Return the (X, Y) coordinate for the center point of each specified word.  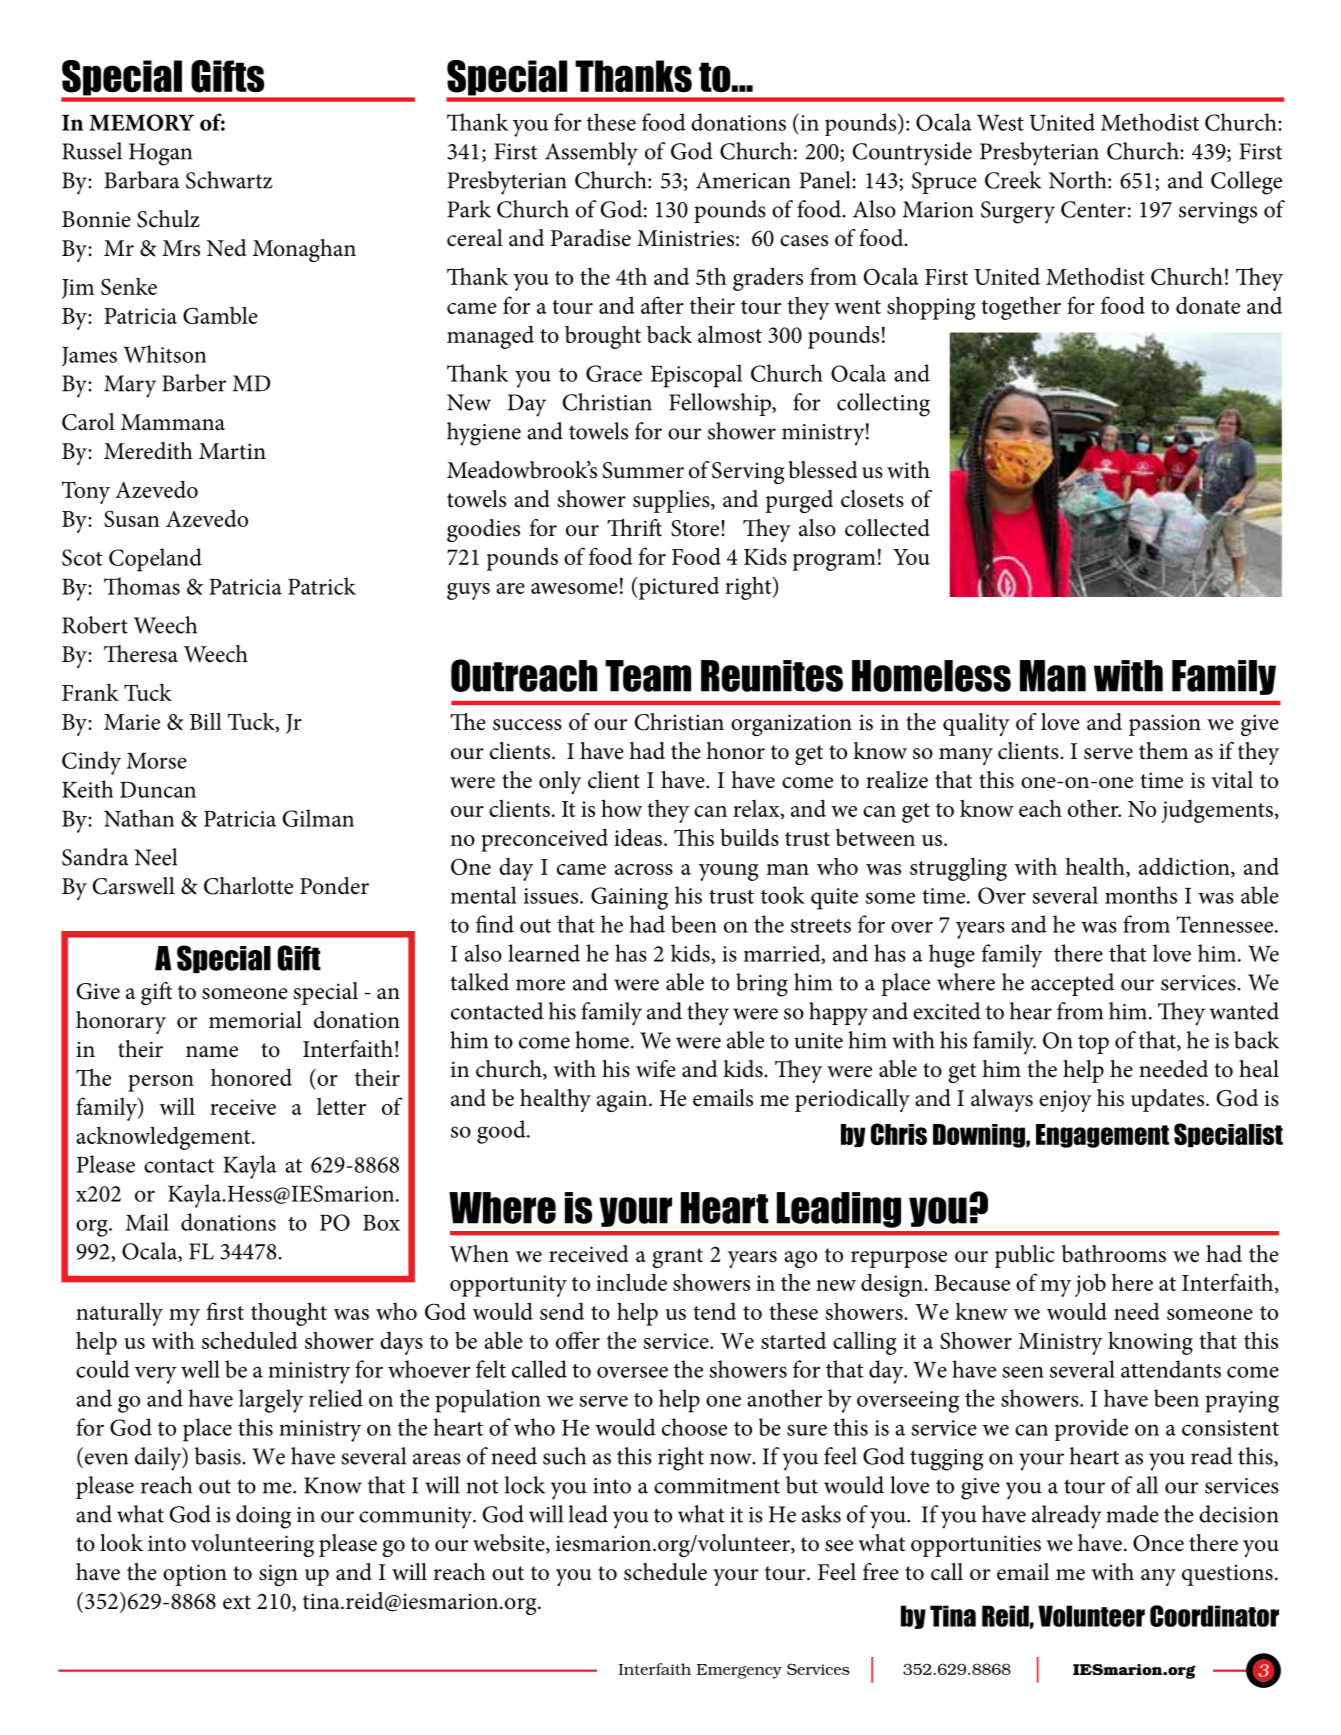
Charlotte (248, 886)
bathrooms (1114, 1254)
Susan (132, 518)
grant (677, 1258)
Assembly (591, 154)
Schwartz (229, 180)
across (644, 869)
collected (887, 528)
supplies (672, 501)
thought (289, 1314)
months (1141, 895)
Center (1093, 209)
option (195, 1575)
